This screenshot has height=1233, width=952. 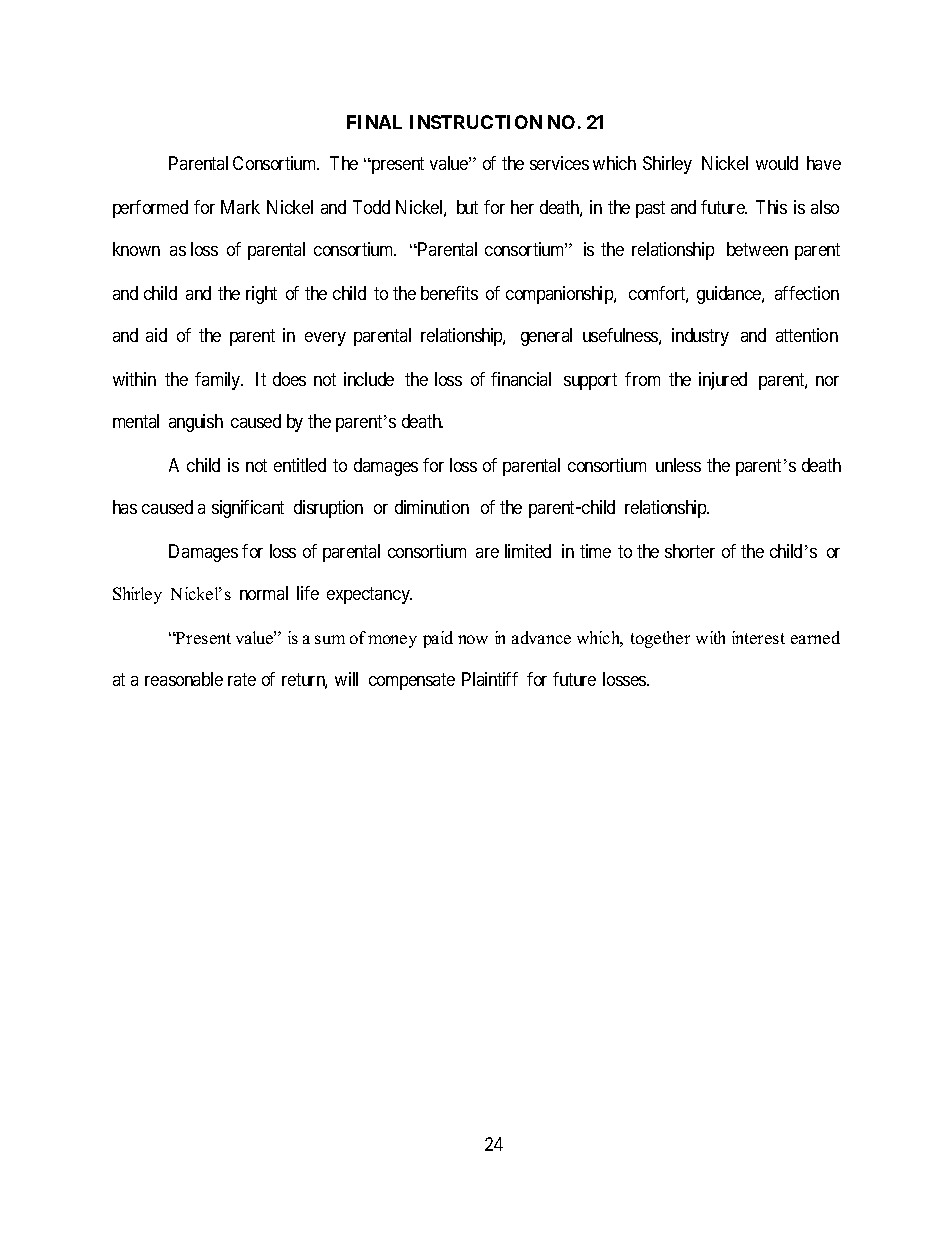 I want to click on FINAL, so click(x=374, y=122).
